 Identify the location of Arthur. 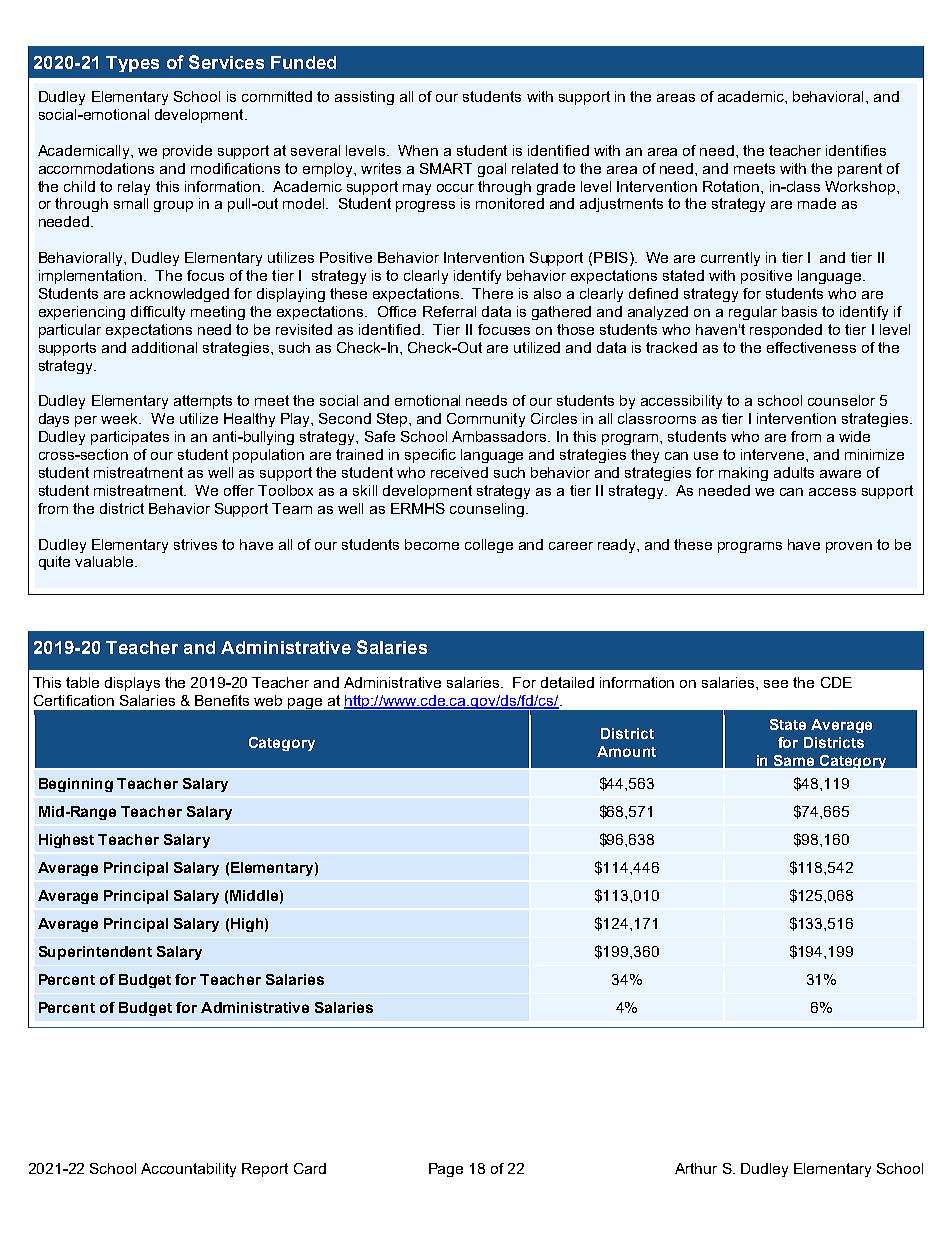
(696, 1168).
